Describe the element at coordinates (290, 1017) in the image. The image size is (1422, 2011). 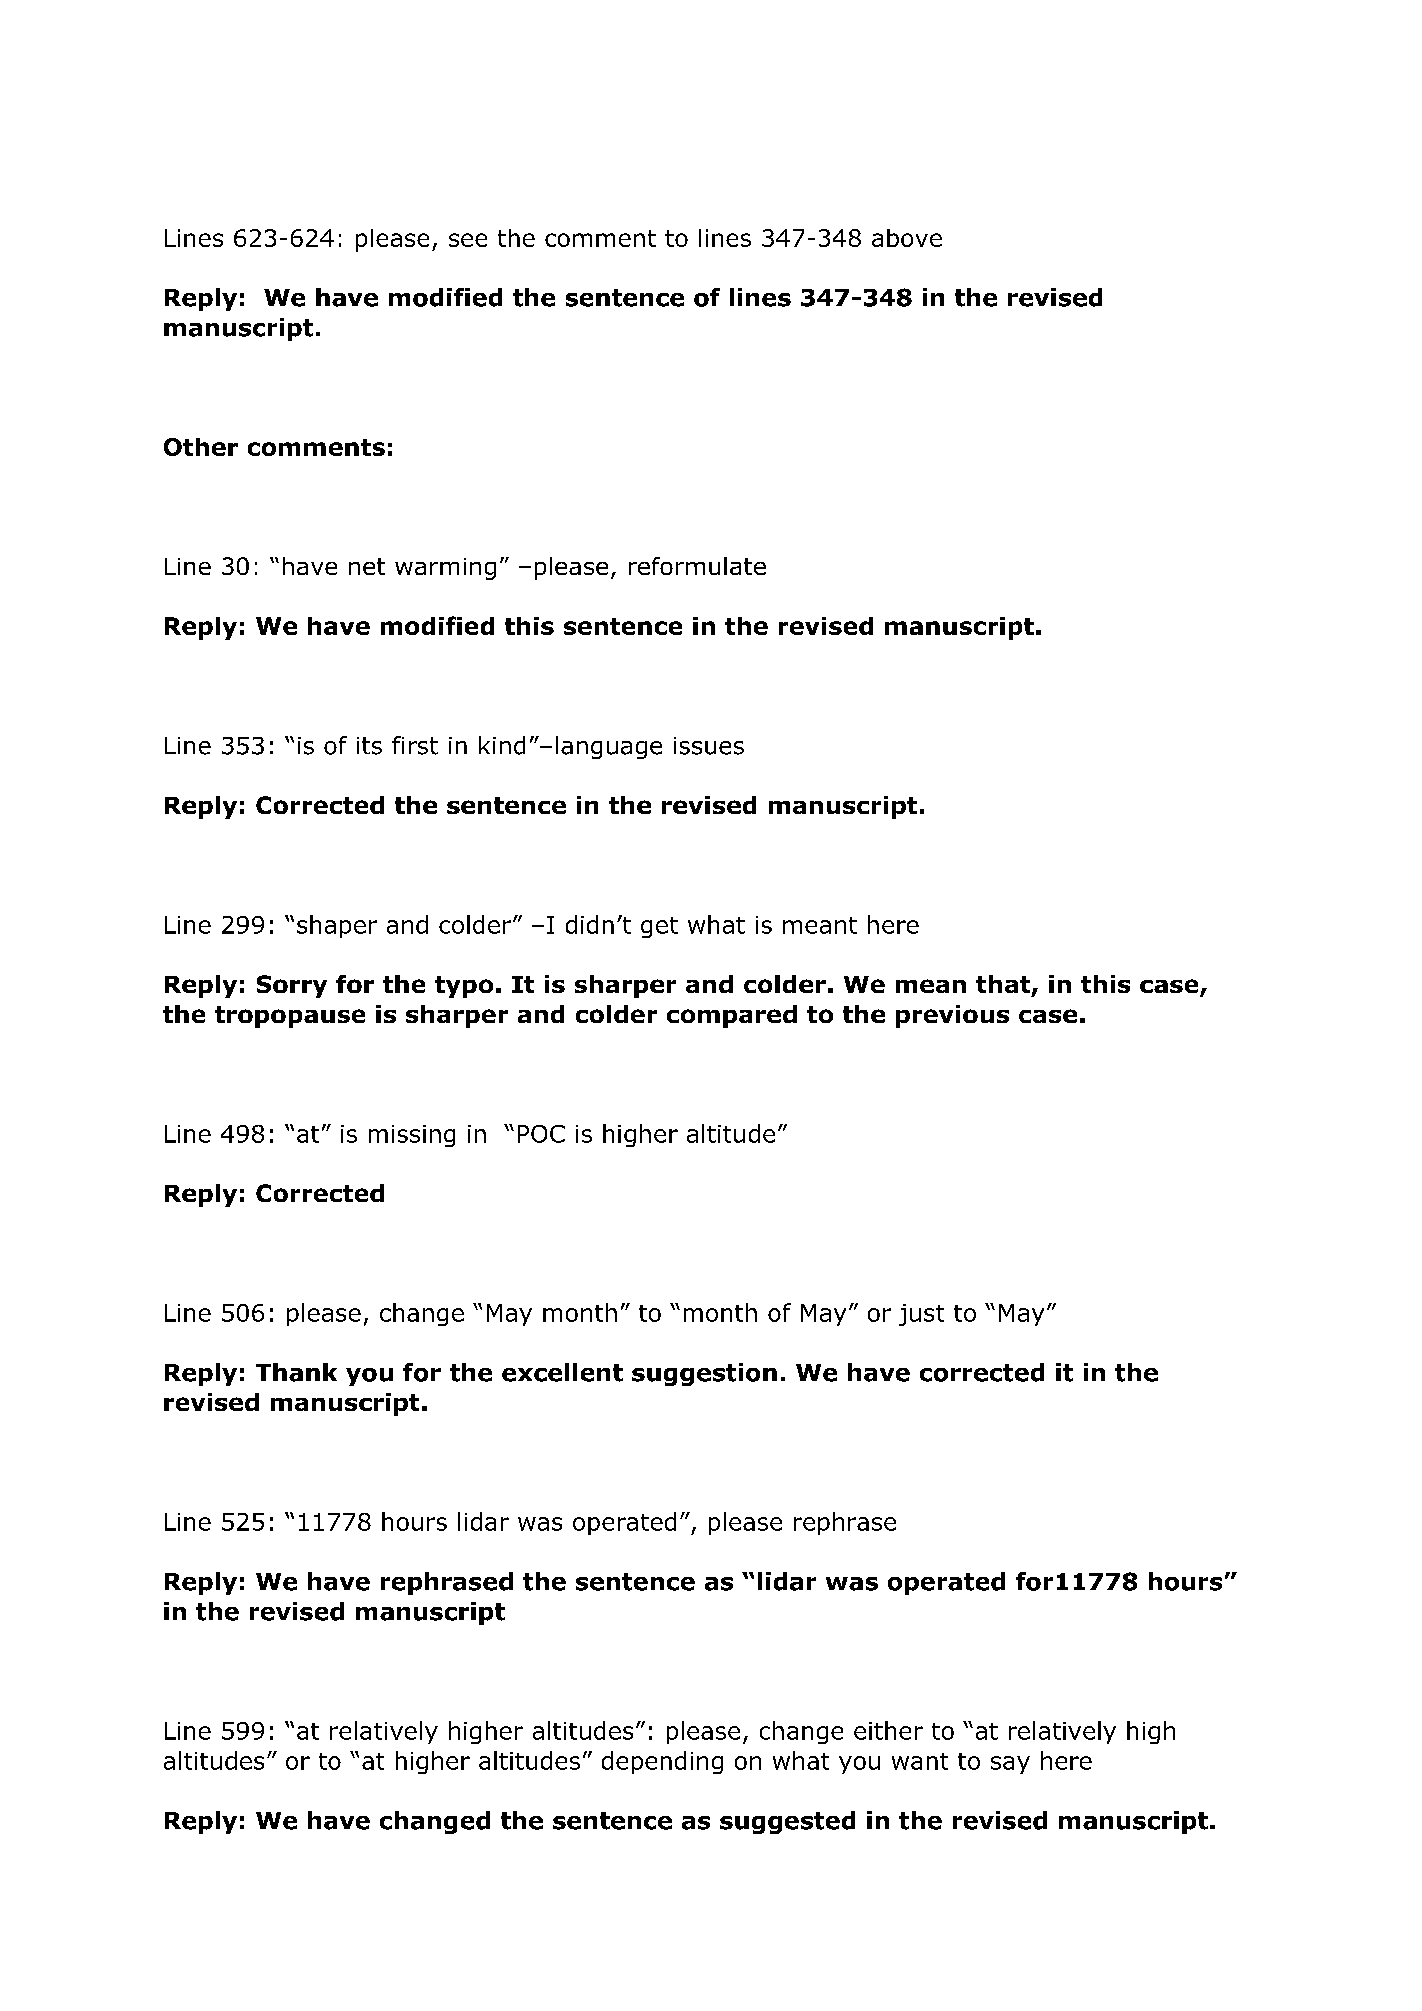
I see `tropopause` at that location.
